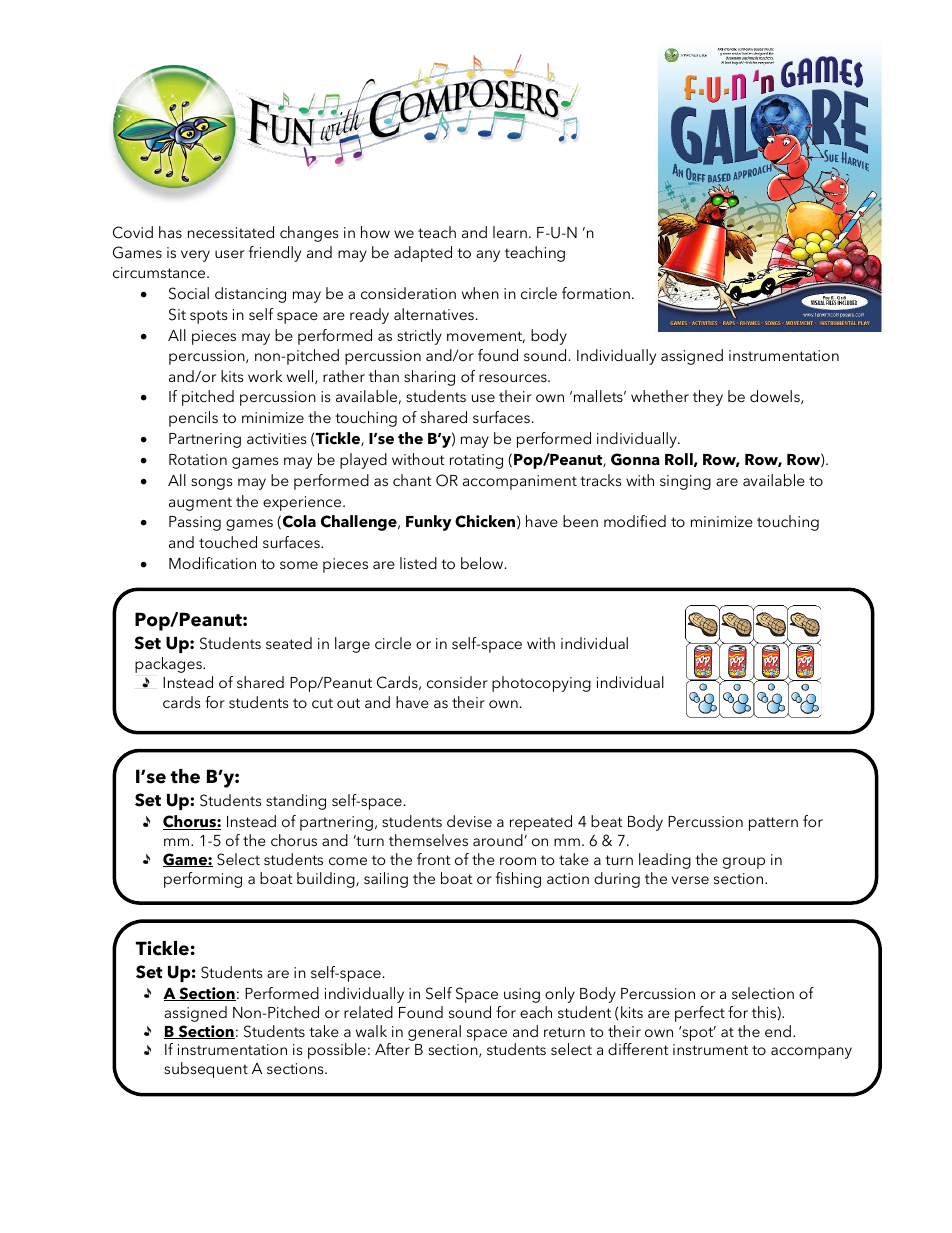 The width and height of the image is (952, 1233). I want to click on singing, so click(685, 482).
